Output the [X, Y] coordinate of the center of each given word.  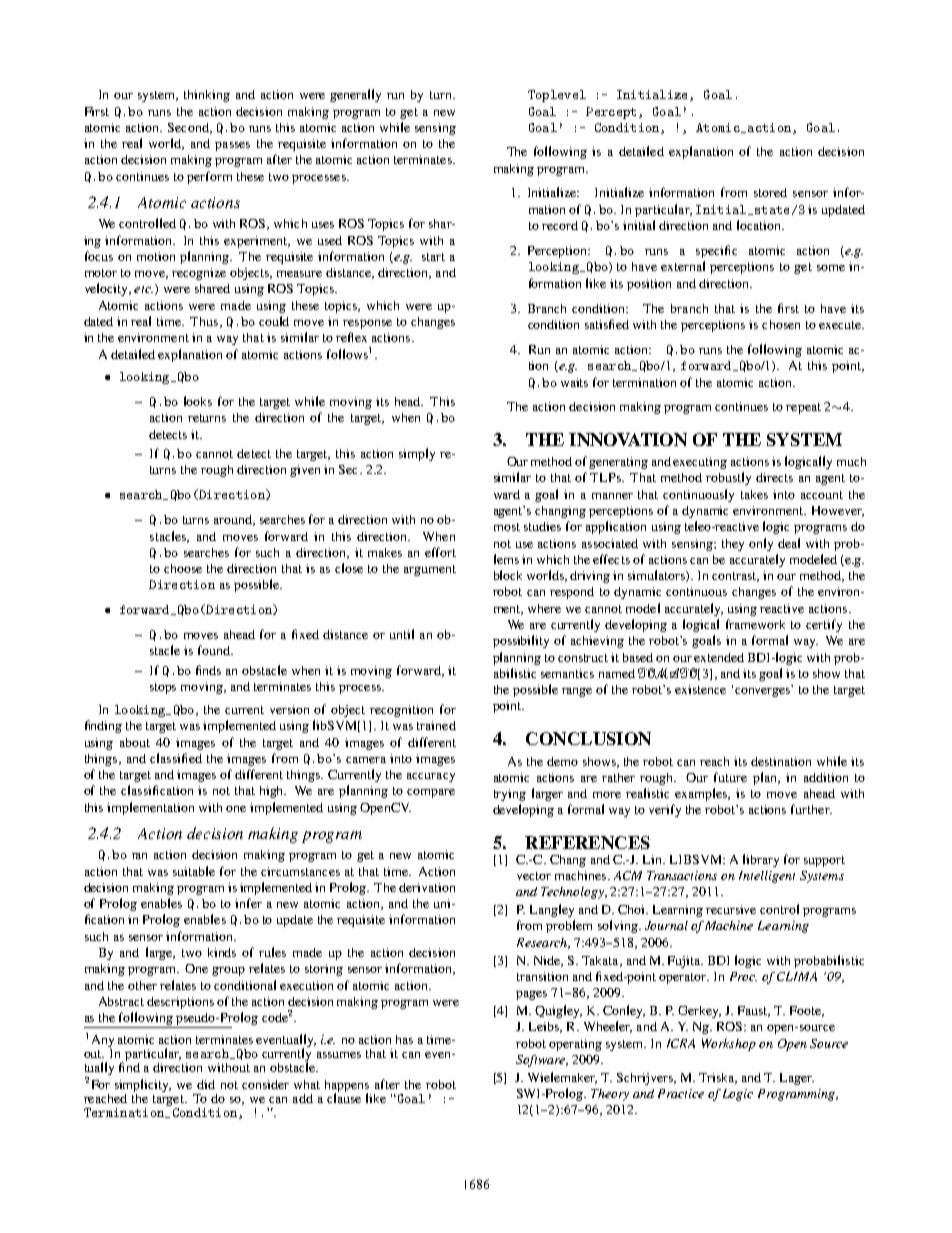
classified [176, 758]
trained [436, 725]
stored [770, 192]
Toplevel [557, 96]
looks [198, 401]
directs [774, 477]
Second [189, 128]
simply [417, 454]
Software [541, 1061]
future [730, 777]
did [206, 1084]
